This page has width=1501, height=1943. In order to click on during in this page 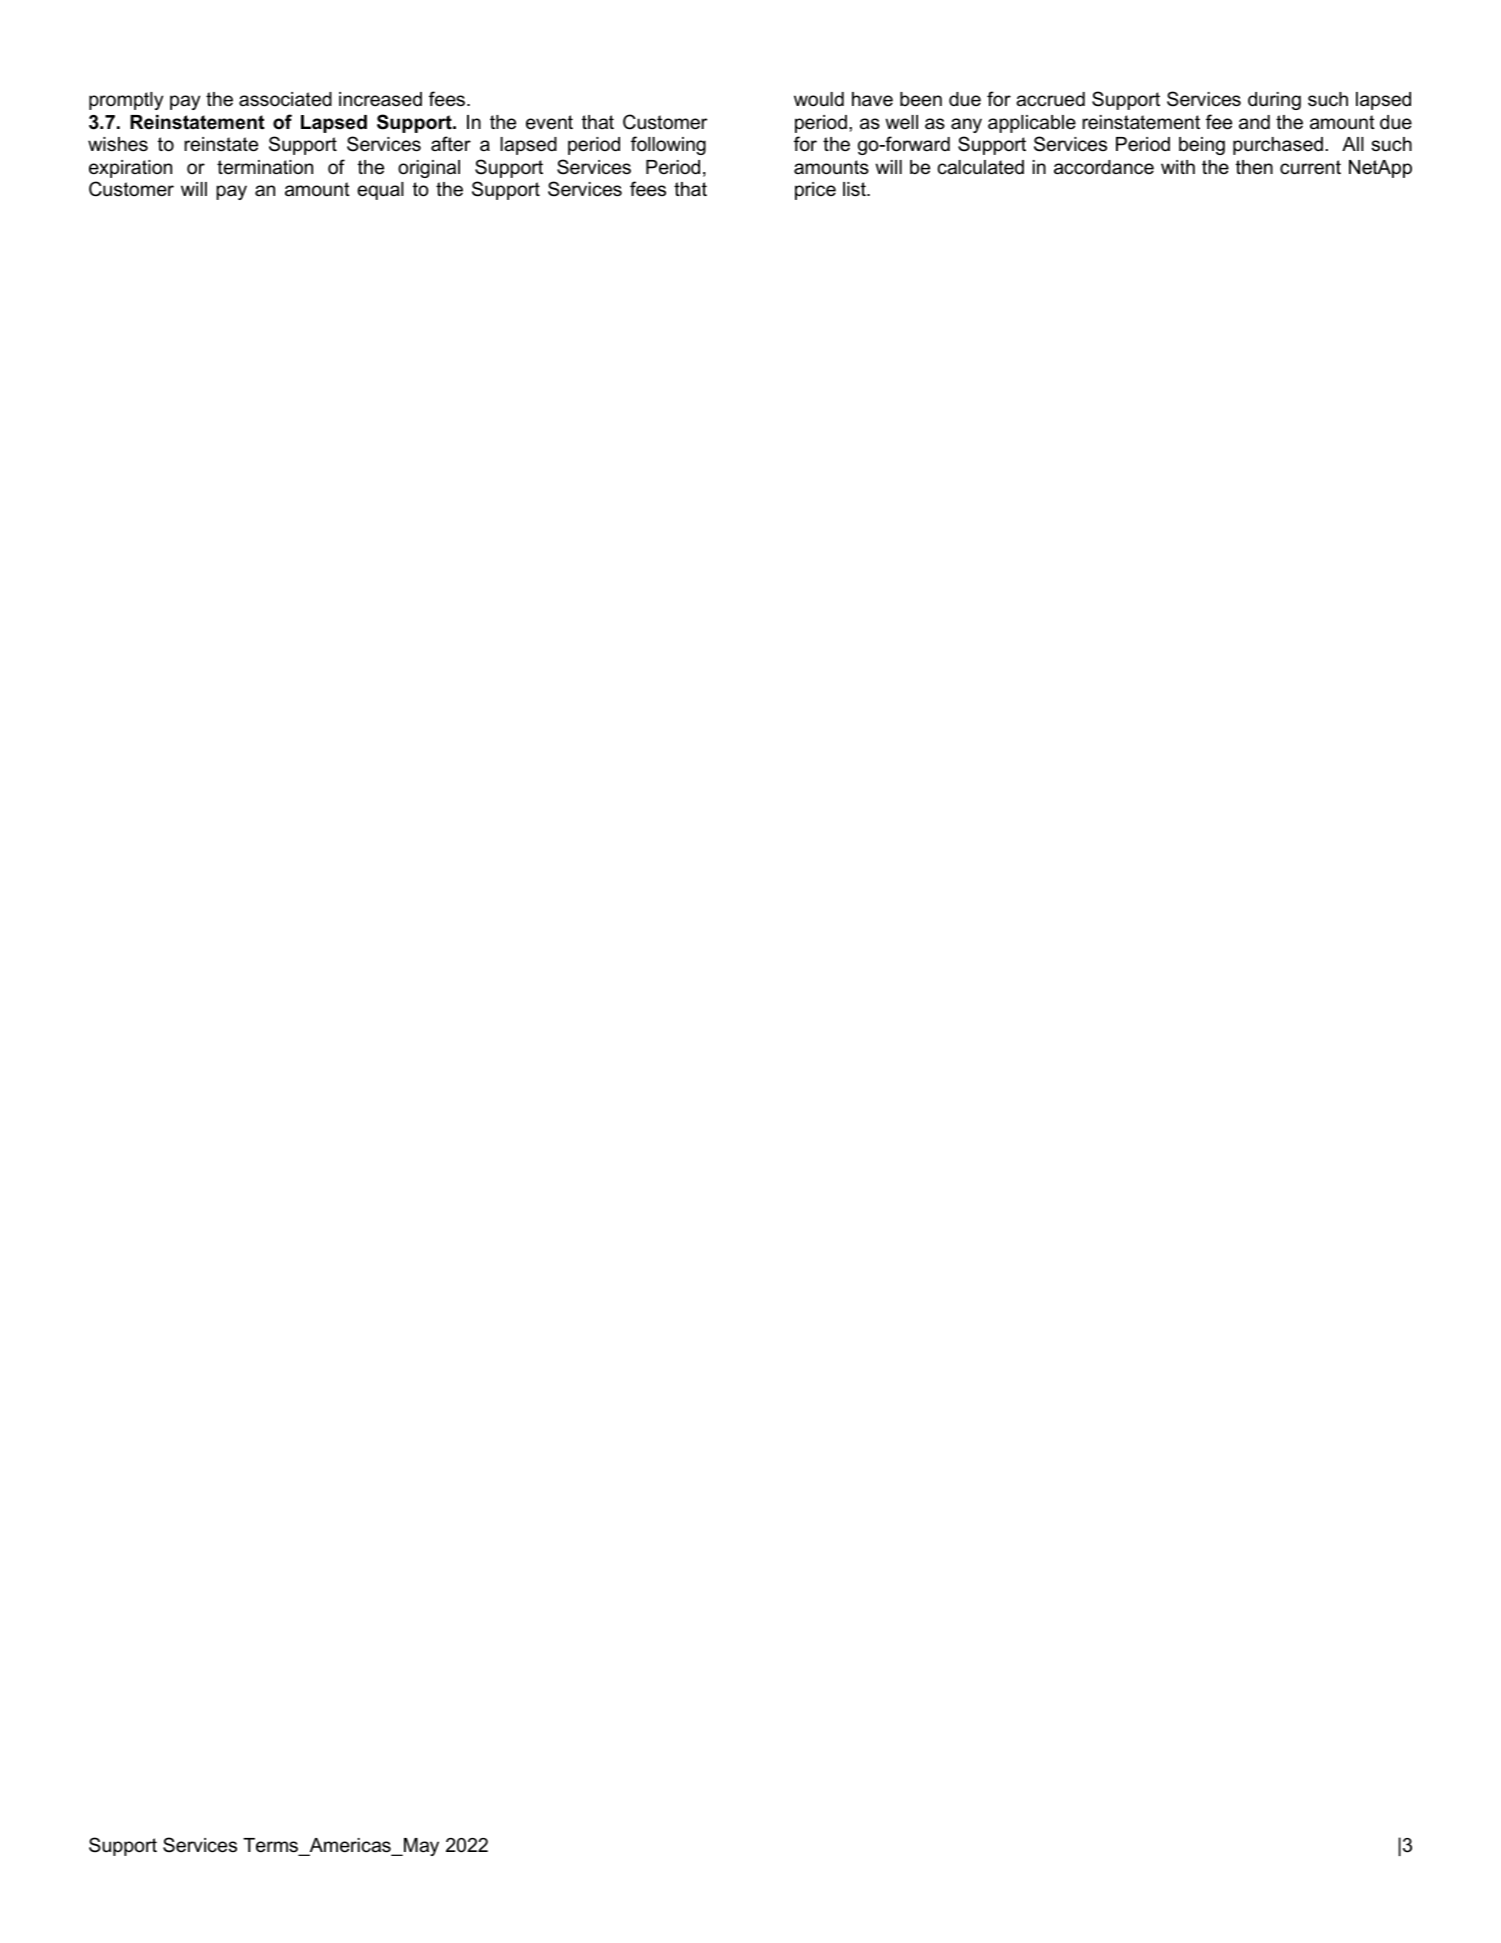, I will do `click(1274, 101)`.
